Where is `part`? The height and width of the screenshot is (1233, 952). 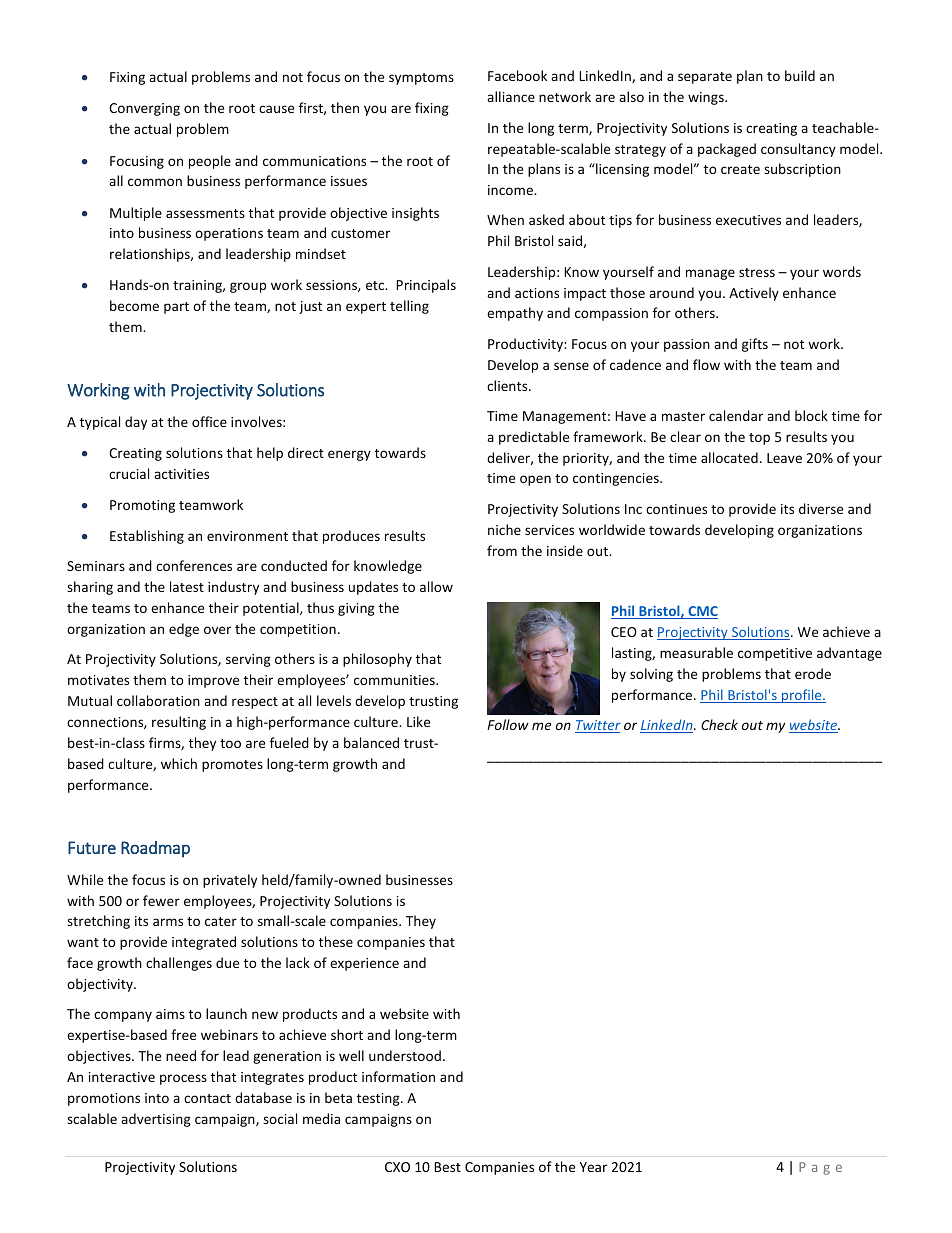 part is located at coordinates (176, 308).
